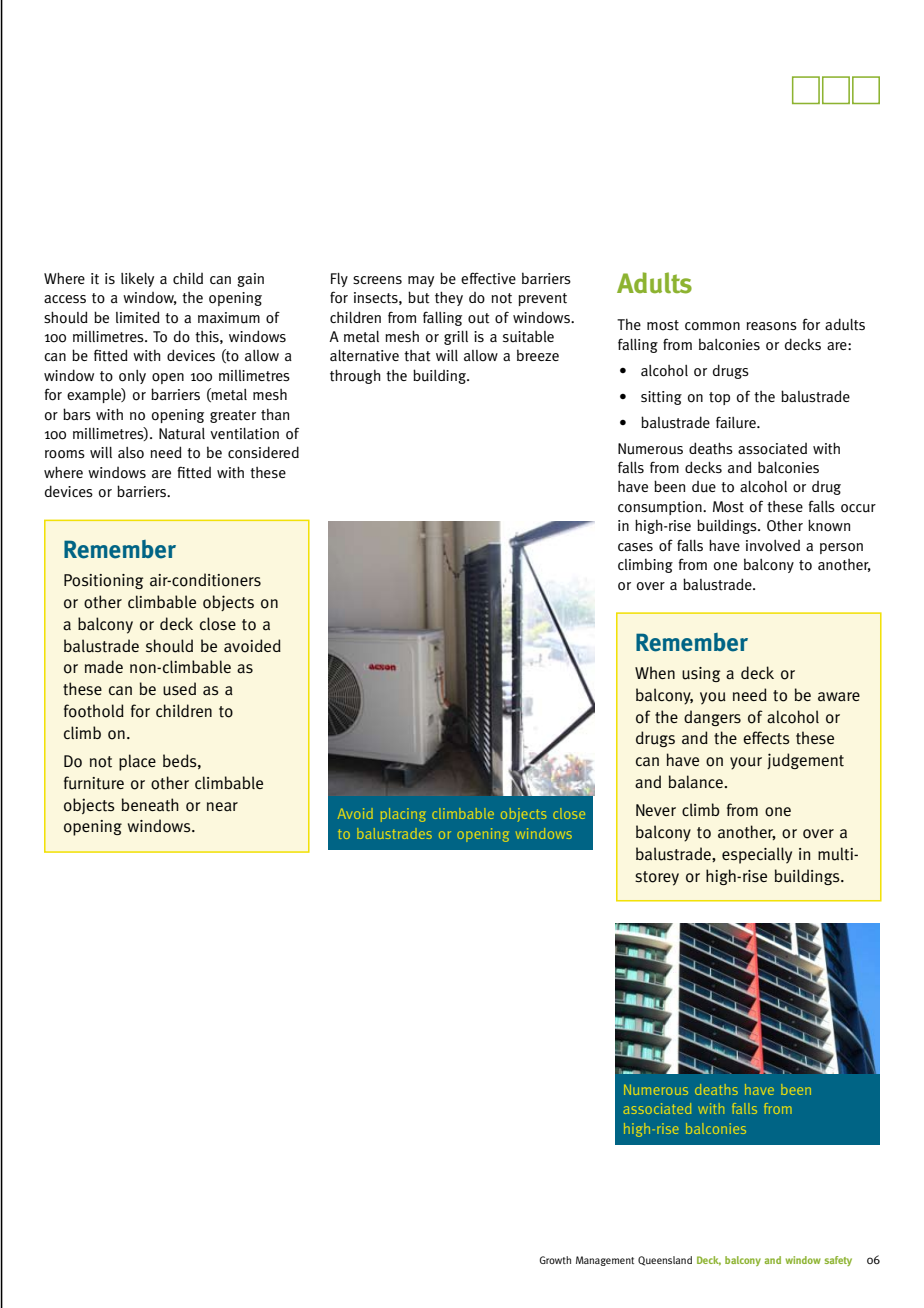  What do you see at coordinates (138, 317) in the page?
I see `limited` at bounding box center [138, 317].
